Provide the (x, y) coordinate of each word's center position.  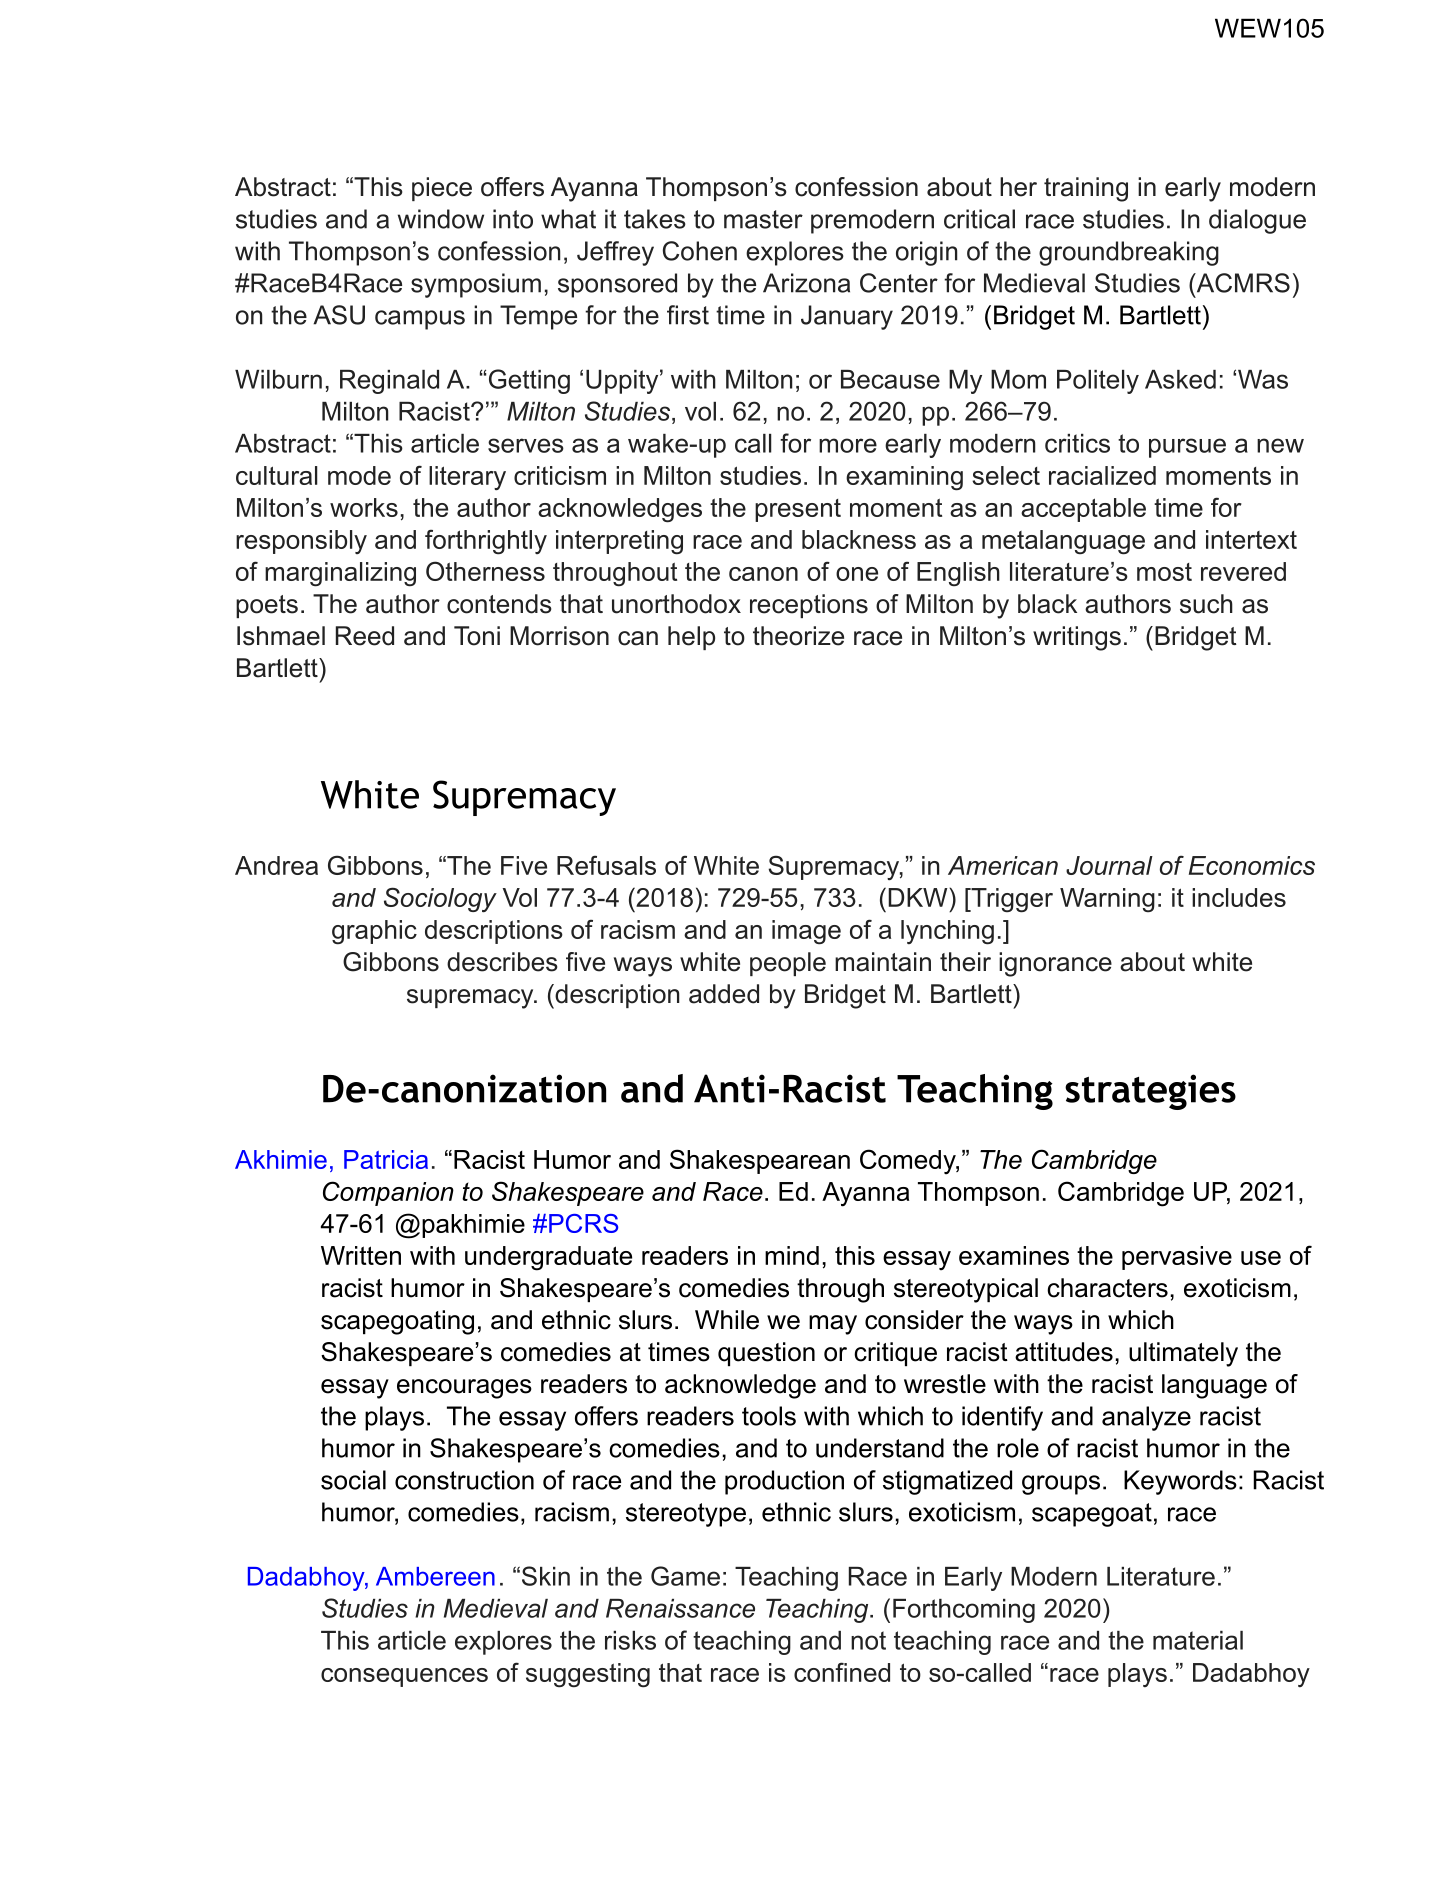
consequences (404, 1677)
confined (842, 1672)
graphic (374, 932)
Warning (1107, 900)
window (441, 219)
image (806, 932)
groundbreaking (1129, 253)
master (763, 219)
